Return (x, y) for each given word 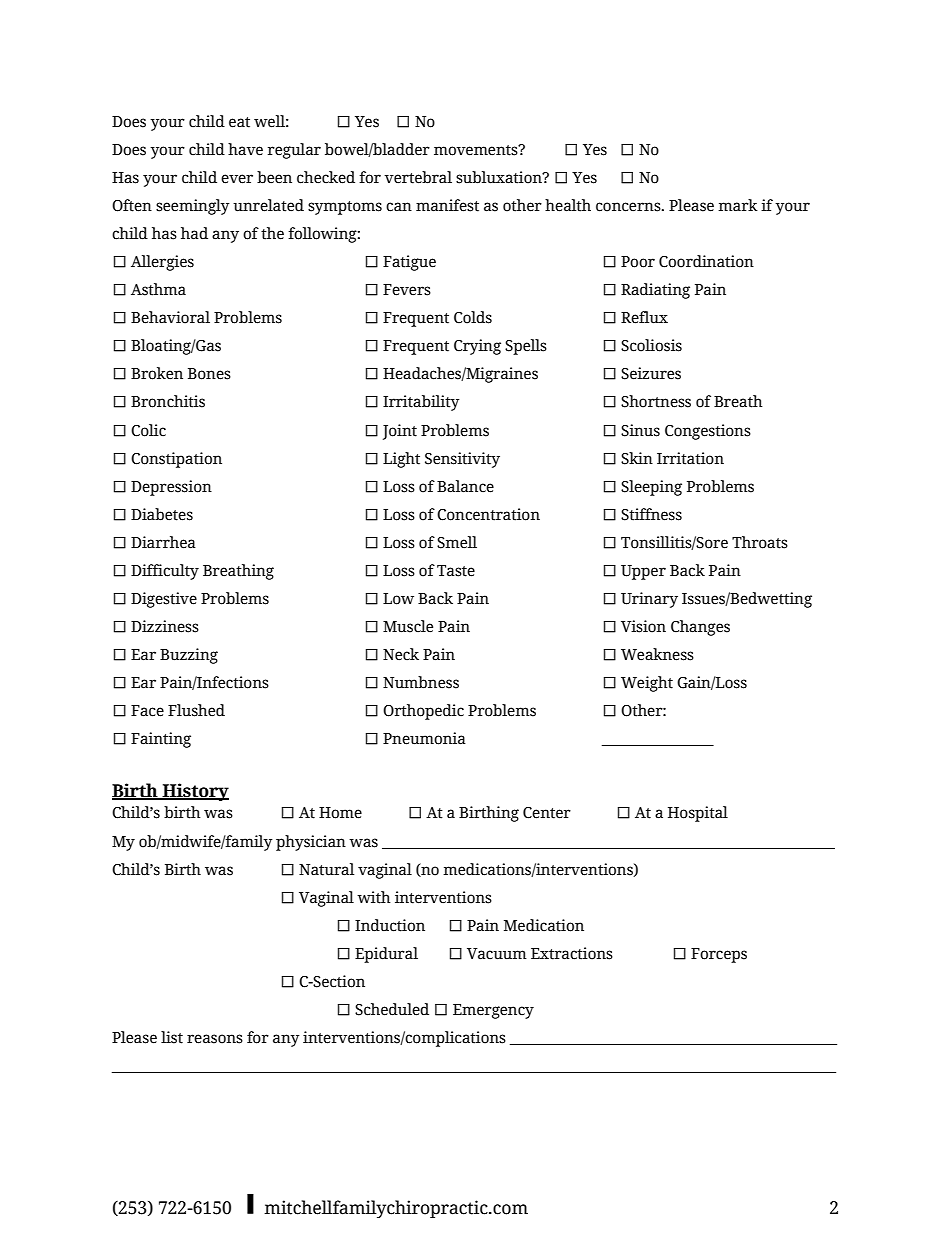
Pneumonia (424, 738)
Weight (647, 684)
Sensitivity (462, 460)
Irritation (690, 458)
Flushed (196, 710)
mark (738, 205)
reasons (215, 1039)
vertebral (418, 177)
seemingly (193, 207)
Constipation (176, 460)
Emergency (493, 1011)
